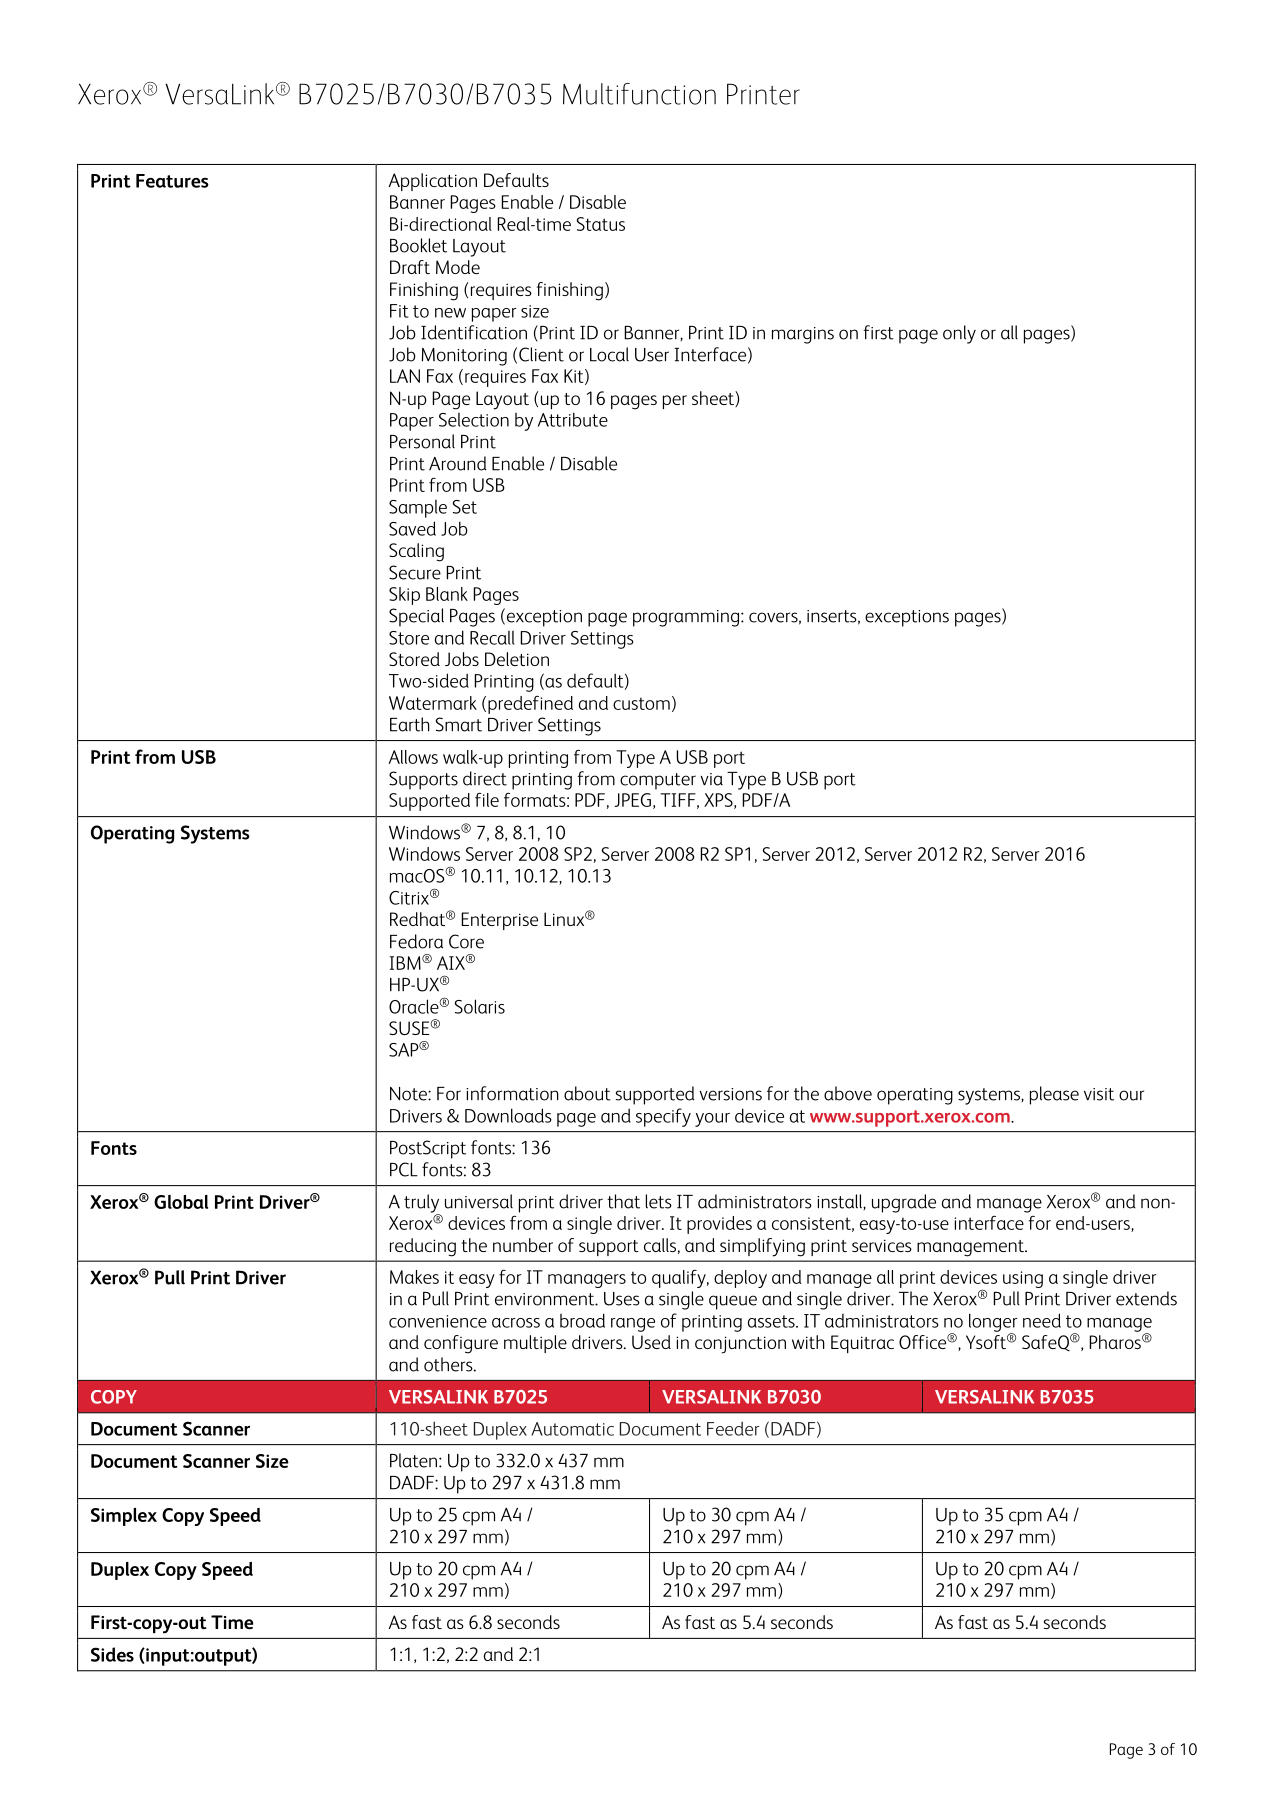  Describe the element at coordinates (416, 941) in the image. I see `Fedora` at that location.
